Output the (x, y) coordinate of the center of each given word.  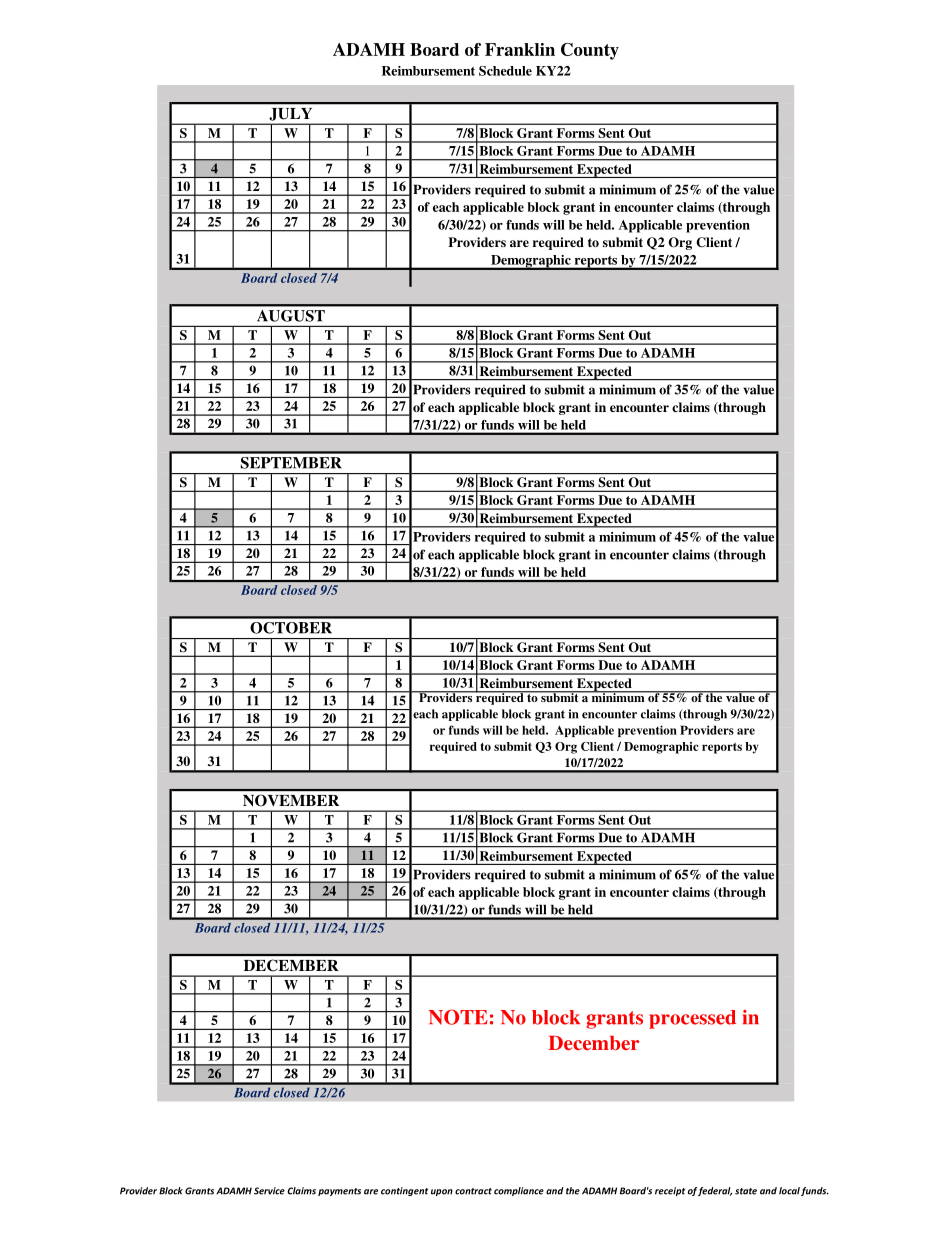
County (590, 51)
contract (473, 1191)
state (746, 1191)
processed (692, 1019)
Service (269, 1191)
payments (339, 1192)
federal (715, 1191)
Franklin (520, 49)
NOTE (458, 1017)
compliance (519, 1191)
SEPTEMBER (291, 463)
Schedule (505, 71)
